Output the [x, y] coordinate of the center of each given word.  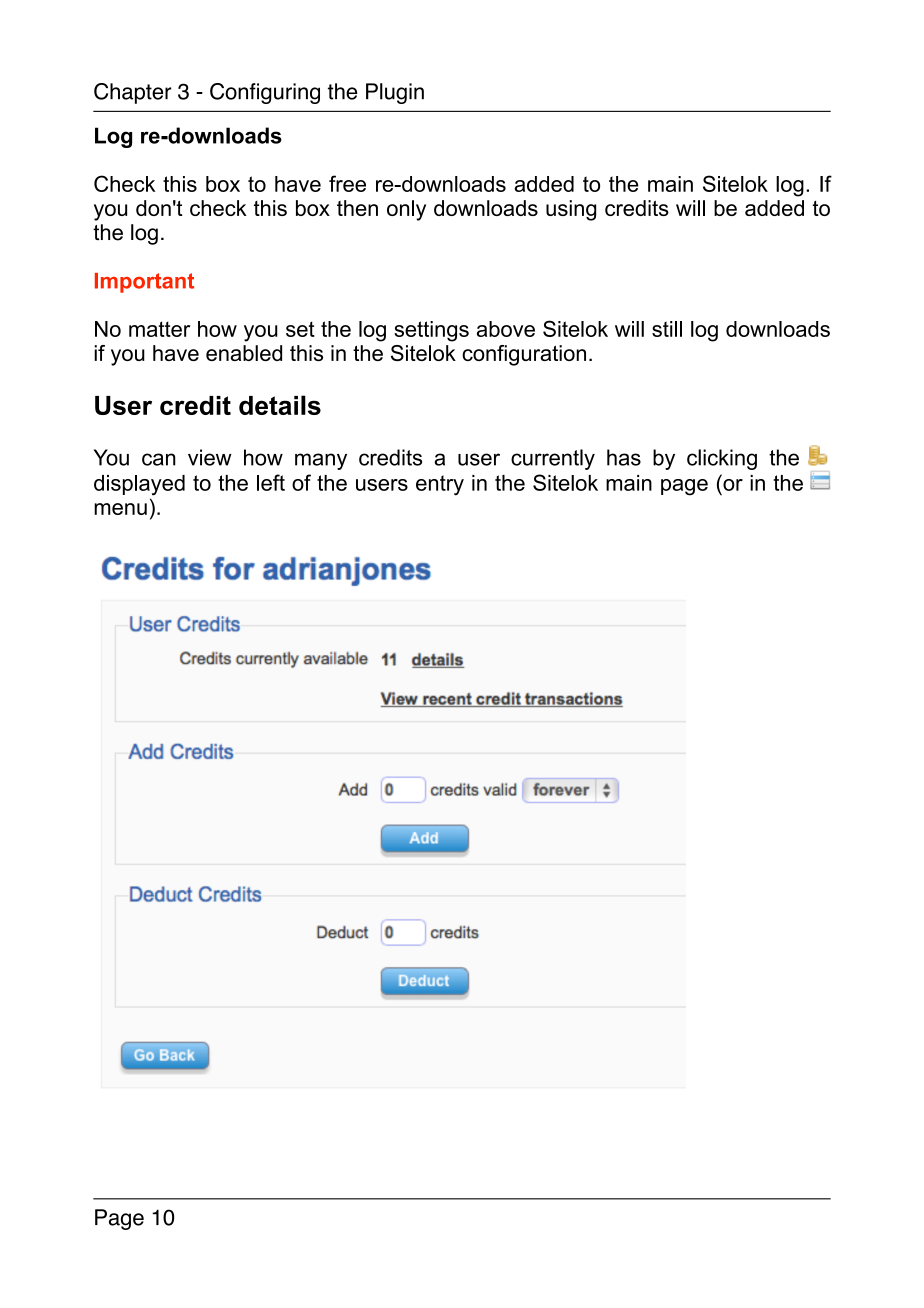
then [357, 208]
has [624, 457]
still [667, 329]
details [280, 405]
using [571, 210]
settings [431, 331]
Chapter [132, 93]
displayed [139, 485]
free [347, 183]
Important [144, 283]
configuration [524, 355]
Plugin [395, 93]
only [406, 210]
